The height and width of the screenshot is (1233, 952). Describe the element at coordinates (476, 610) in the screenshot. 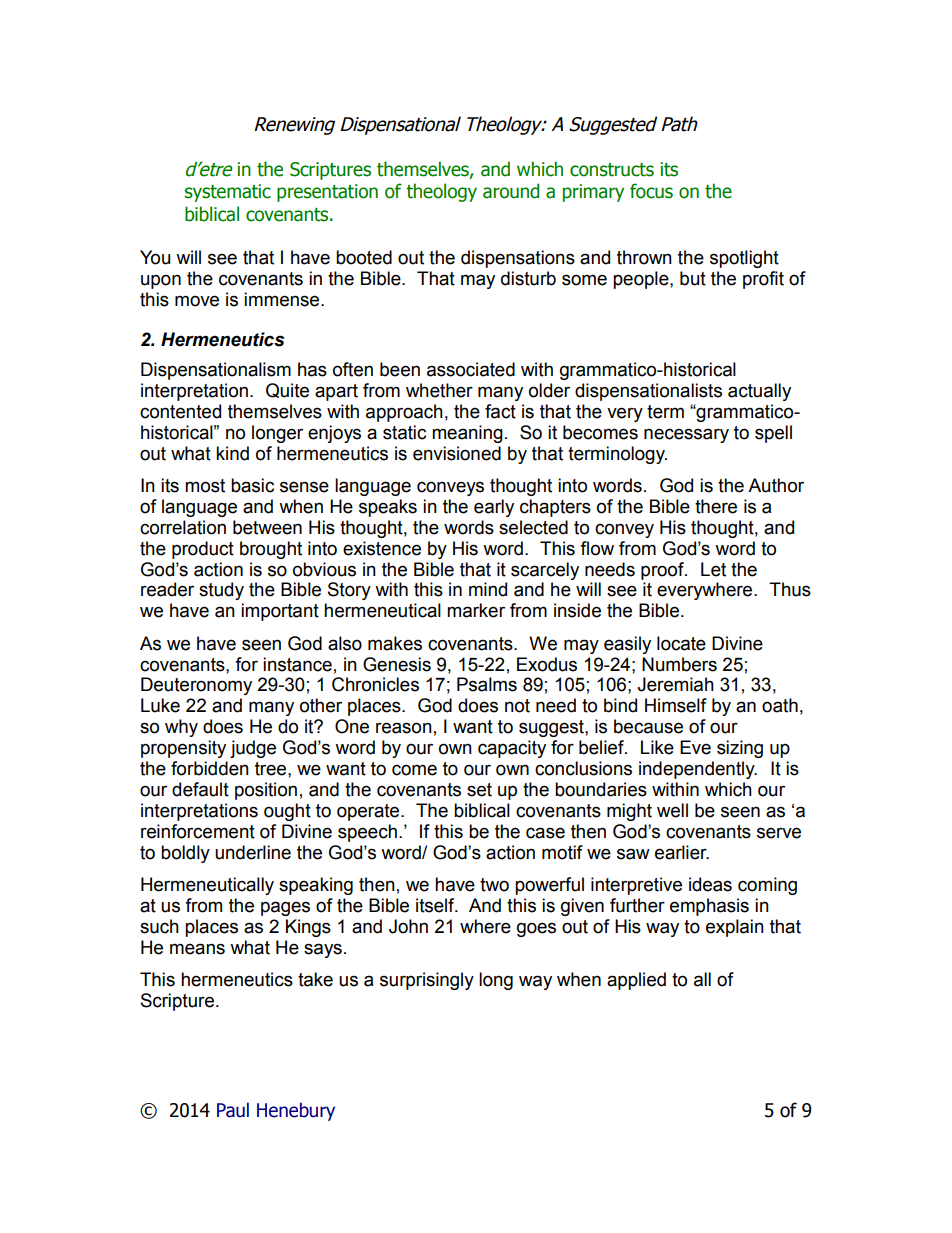

I see `marker` at that location.
